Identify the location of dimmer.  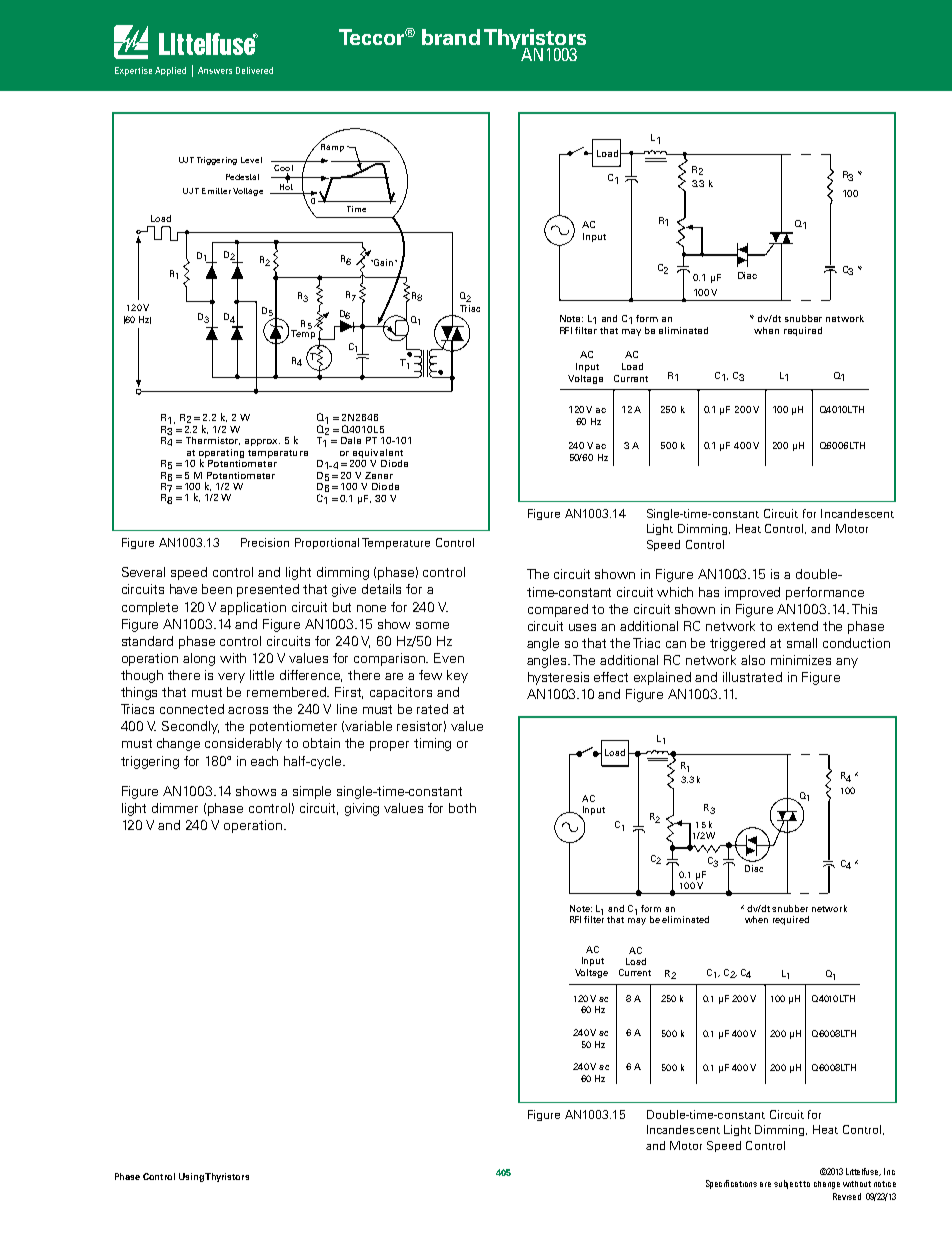
(175, 808).
